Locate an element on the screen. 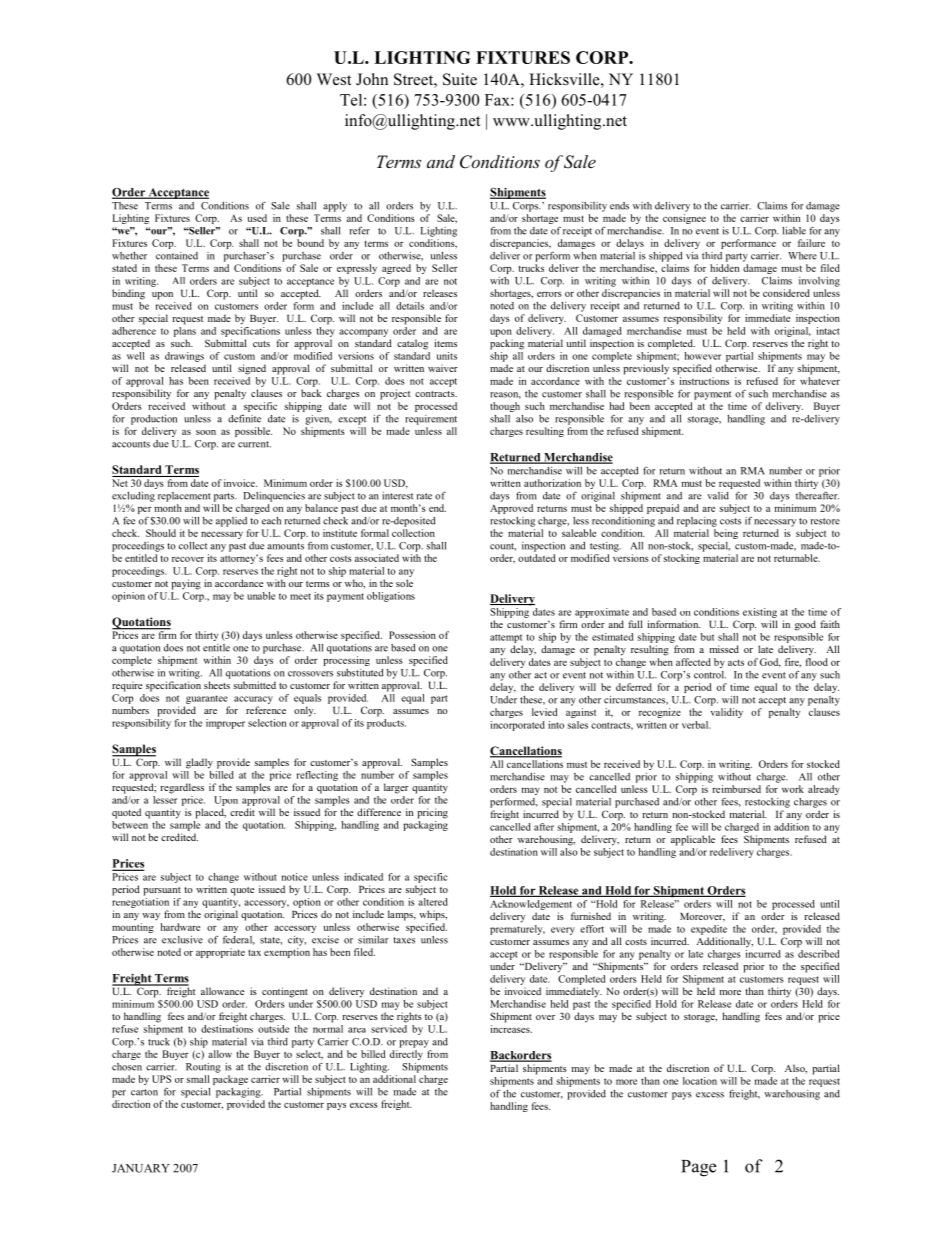  replacing is located at coordinates (697, 522).
